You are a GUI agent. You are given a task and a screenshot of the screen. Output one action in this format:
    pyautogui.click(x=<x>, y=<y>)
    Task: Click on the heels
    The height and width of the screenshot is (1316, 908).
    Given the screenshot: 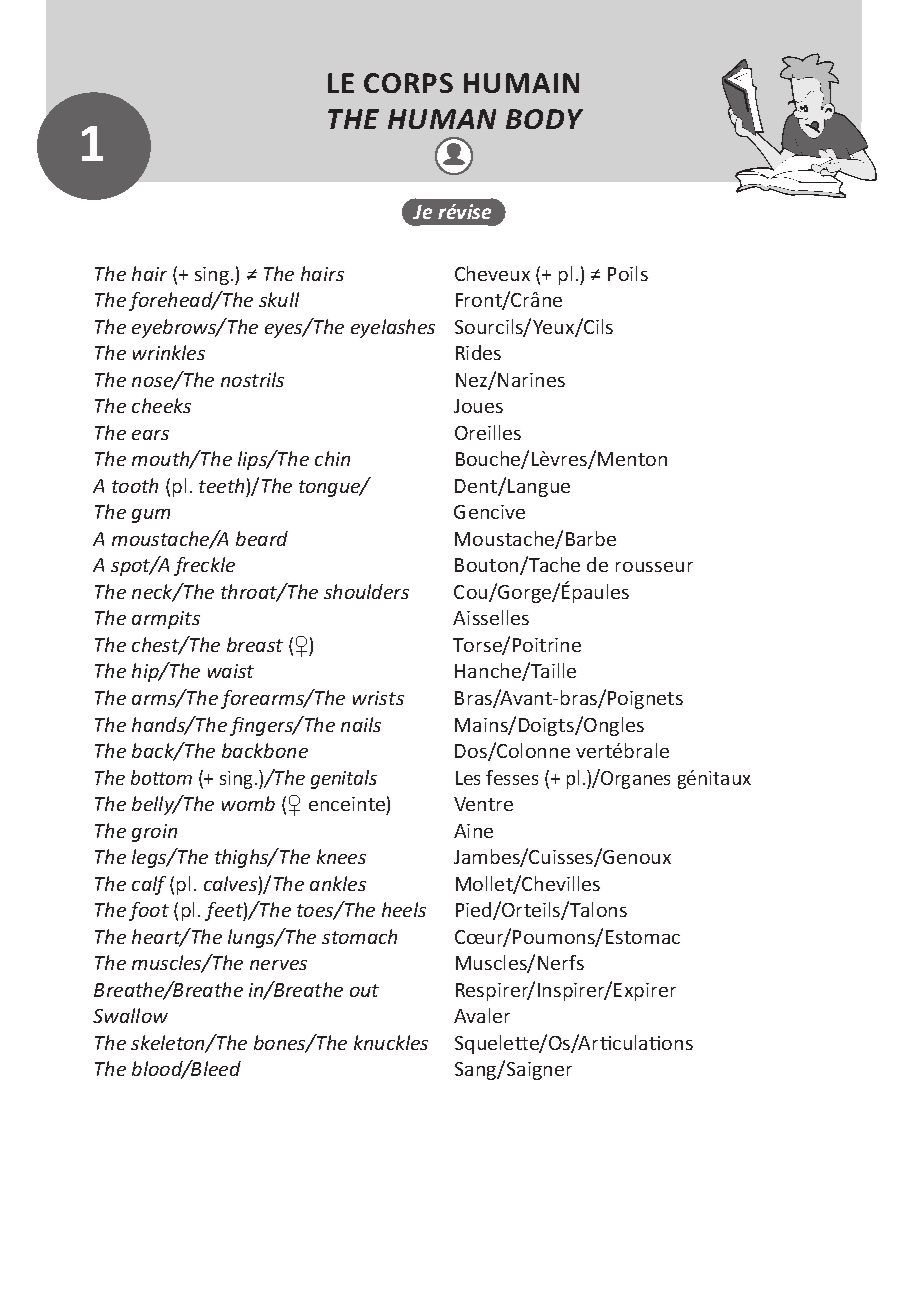 What is the action you would take?
    pyautogui.click(x=404, y=909)
